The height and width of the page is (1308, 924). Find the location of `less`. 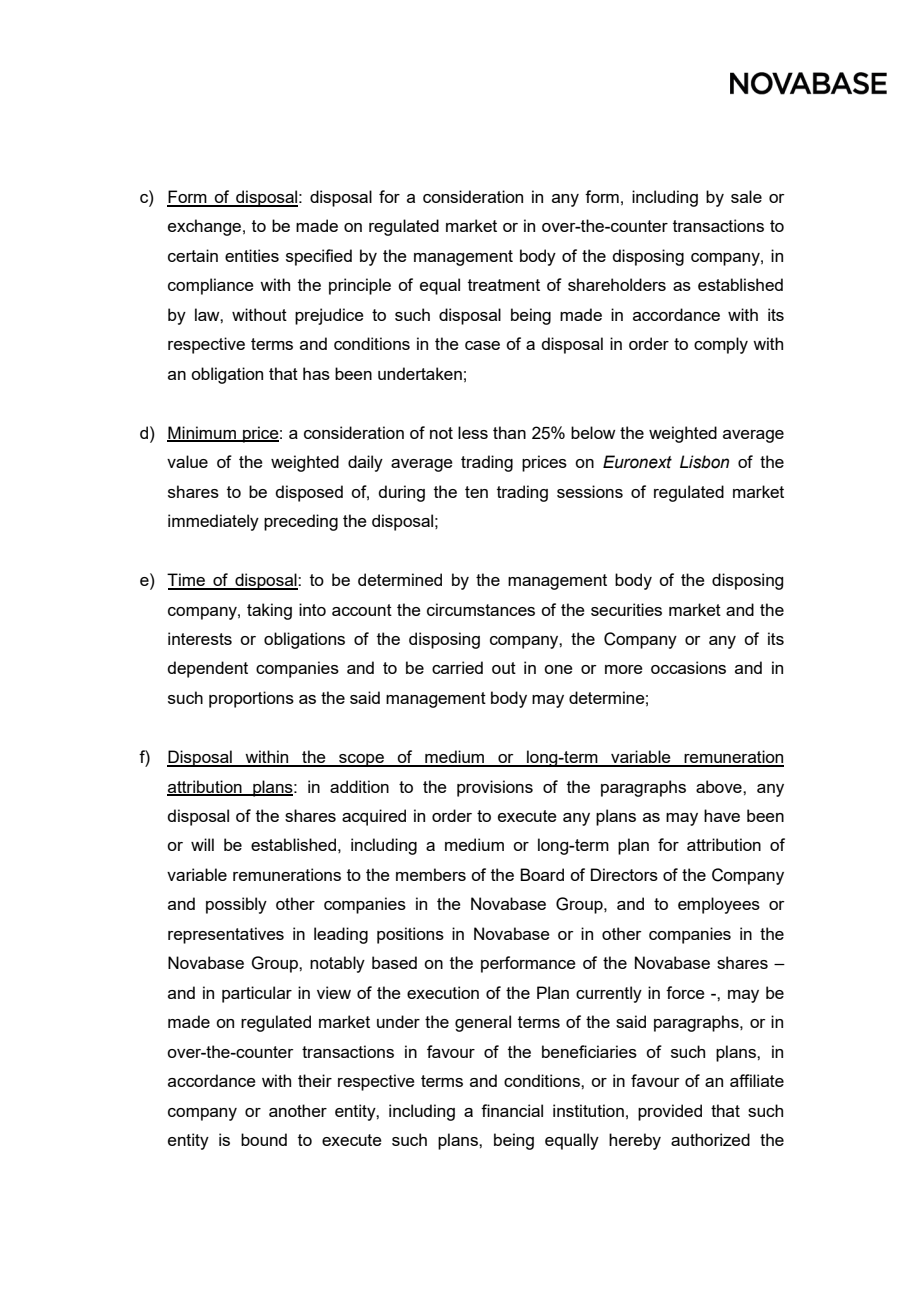

less is located at coordinates (473, 432).
